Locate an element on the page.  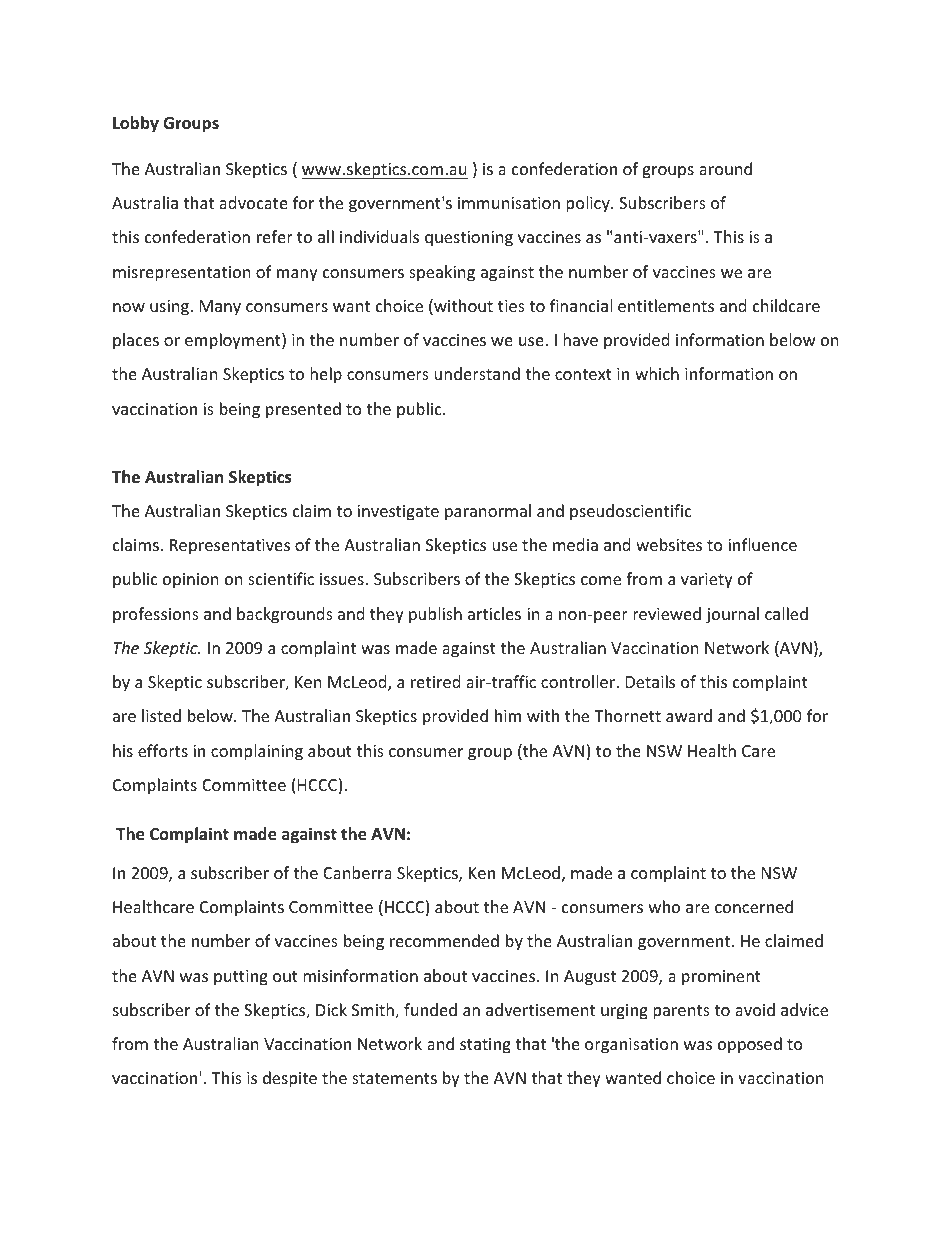
complaining is located at coordinates (257, 752).
